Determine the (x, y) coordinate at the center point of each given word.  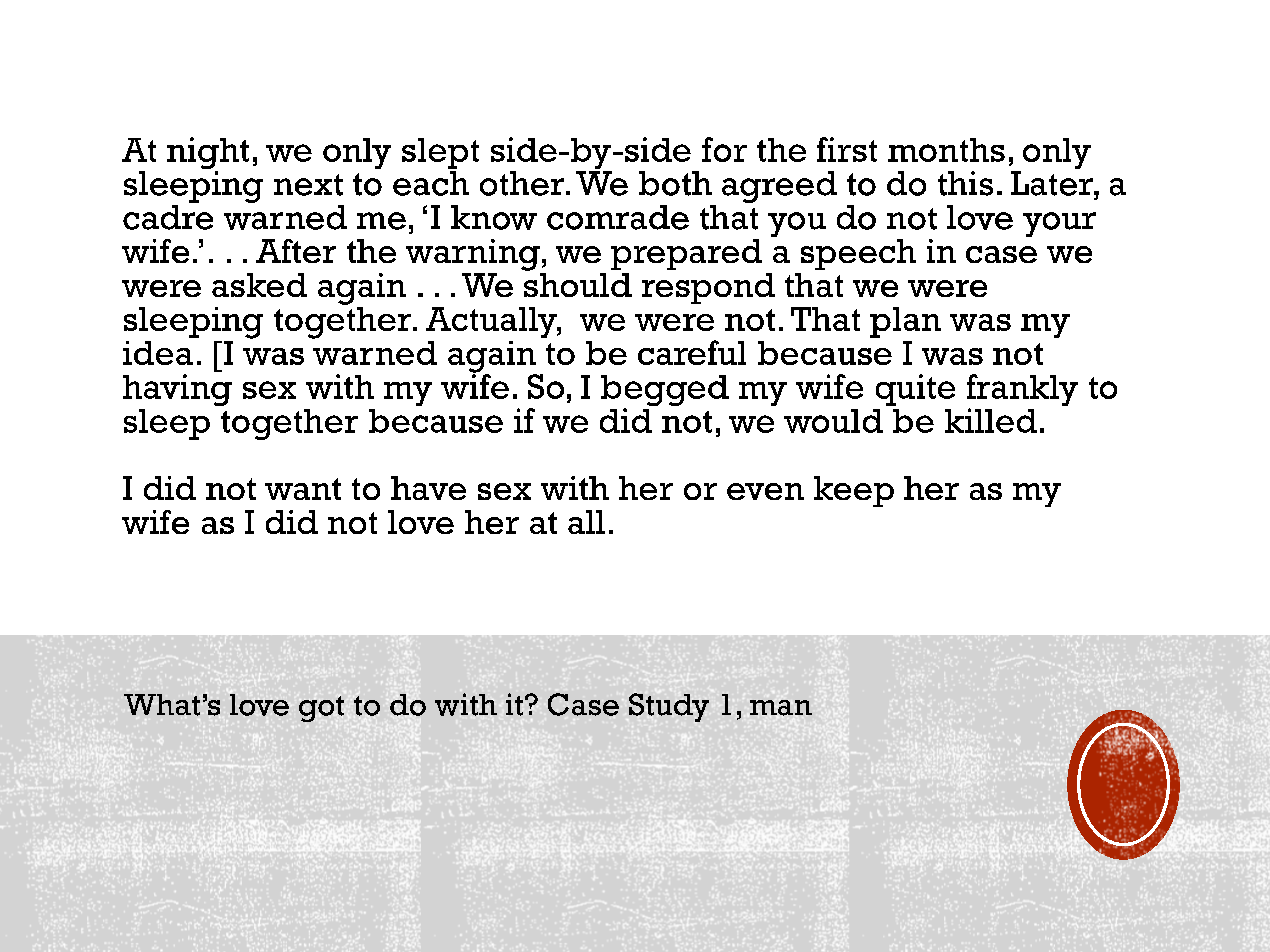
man (781, 708)
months (946, 150)
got (321, 709)
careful (692, 352)
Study (669, 707)
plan (905, 322)
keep (854, 491)
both (675, 183)
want (303, 489)
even (765, 491)
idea (158, 353)
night (208, 154)
